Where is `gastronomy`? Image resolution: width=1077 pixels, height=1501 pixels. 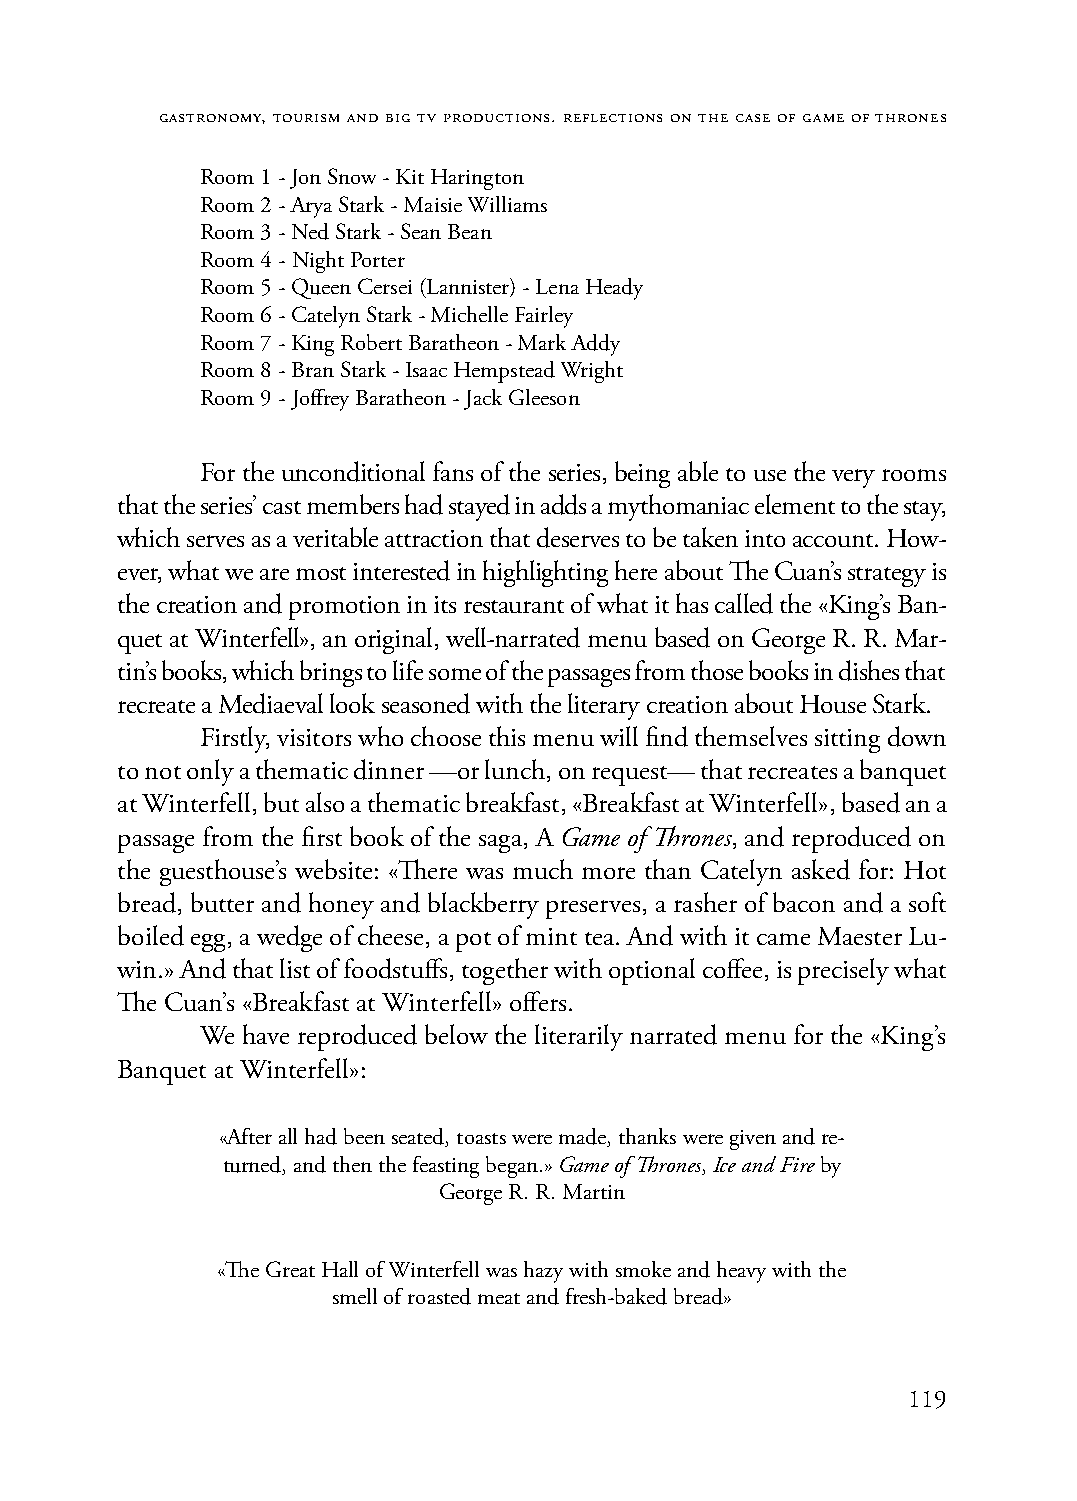 gastronomy is located at coordinates (212, 119).
